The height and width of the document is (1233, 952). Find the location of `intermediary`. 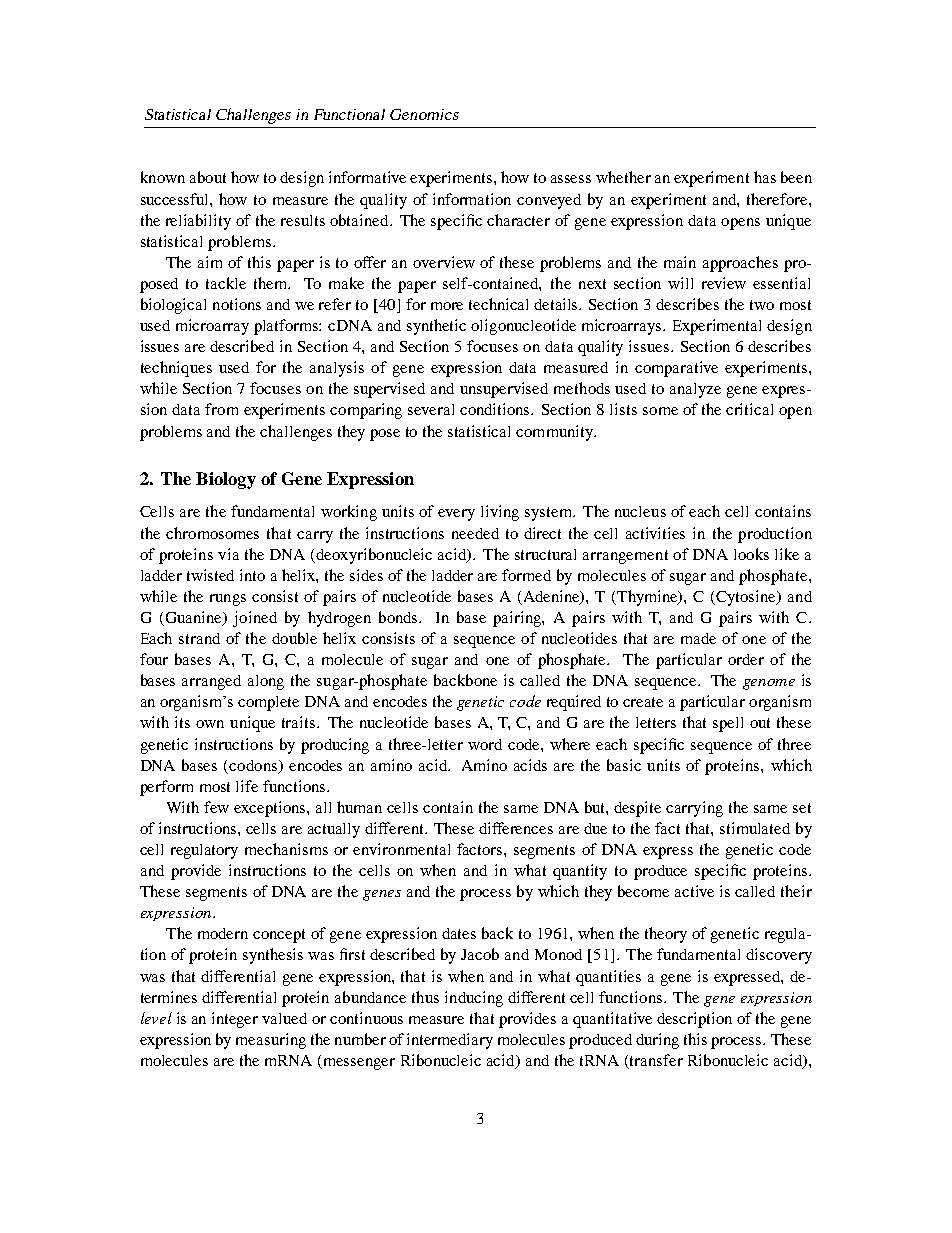

intermediary is located at coordinates (450, 1041).
